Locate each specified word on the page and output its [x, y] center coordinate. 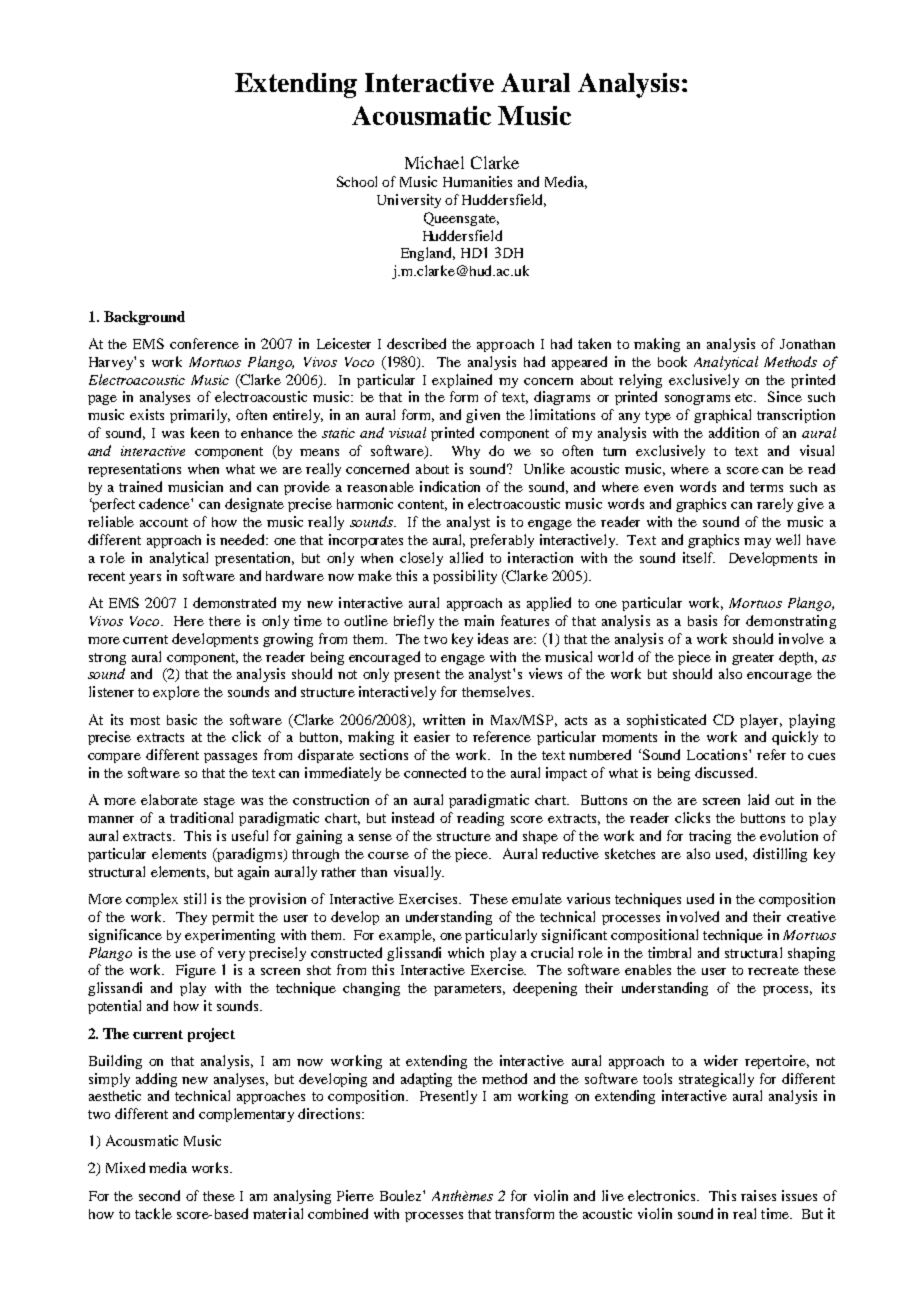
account [164, 522]
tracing [710, 837]
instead [413, 817]
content [422, 505]
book [672, 361]
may [757, 543]
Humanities [477, 181]
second [159, 1195]
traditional [201, 817]
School [357, 181]
